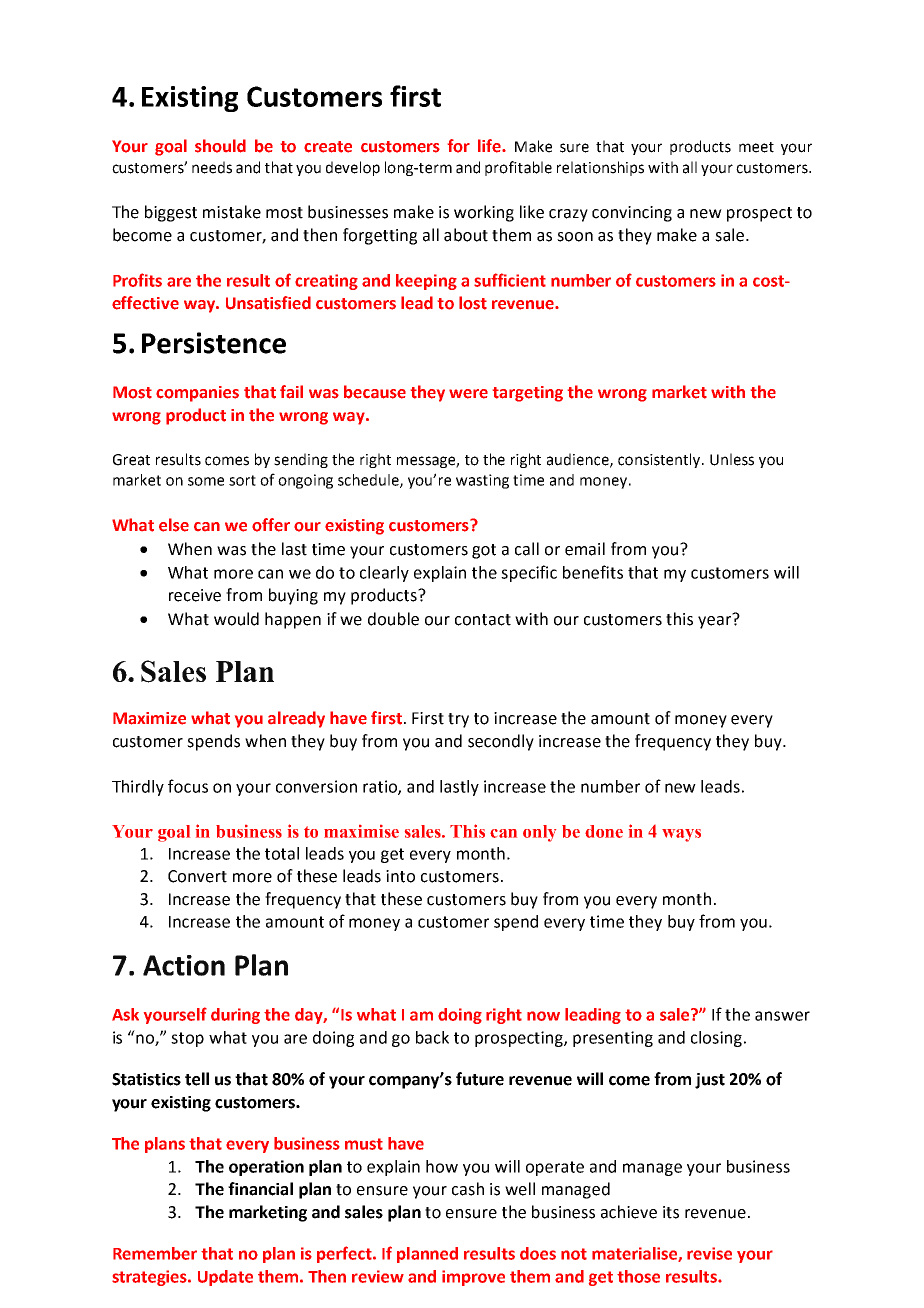  I want to click on working, so click(484, 213).
